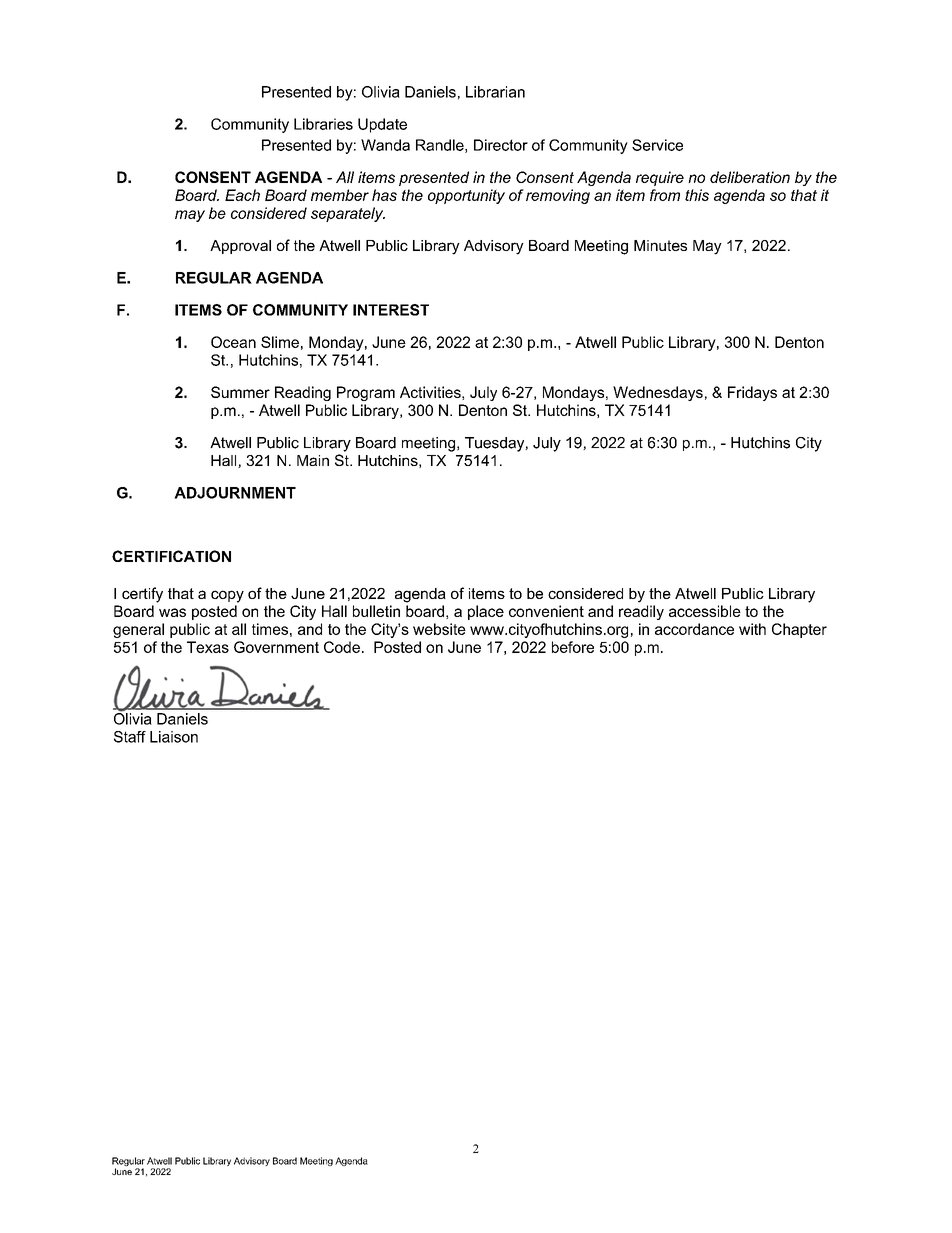 This screenshot has width=952, height=1233. Describe the element at coordinates (391, 310) in the screenshot. I see `INTEREST` at that location.
